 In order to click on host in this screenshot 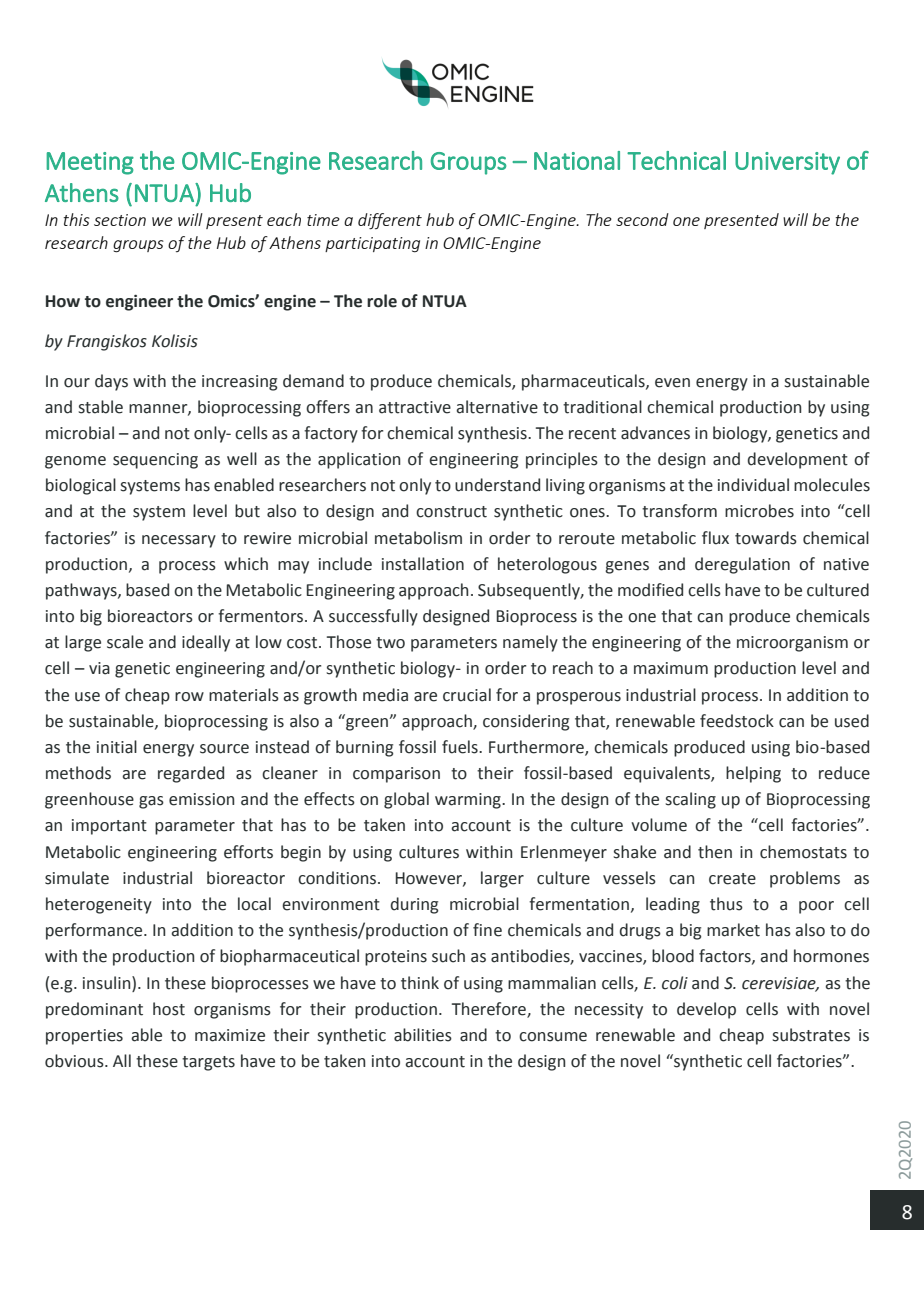, I will do `click(169, 1009)`.
